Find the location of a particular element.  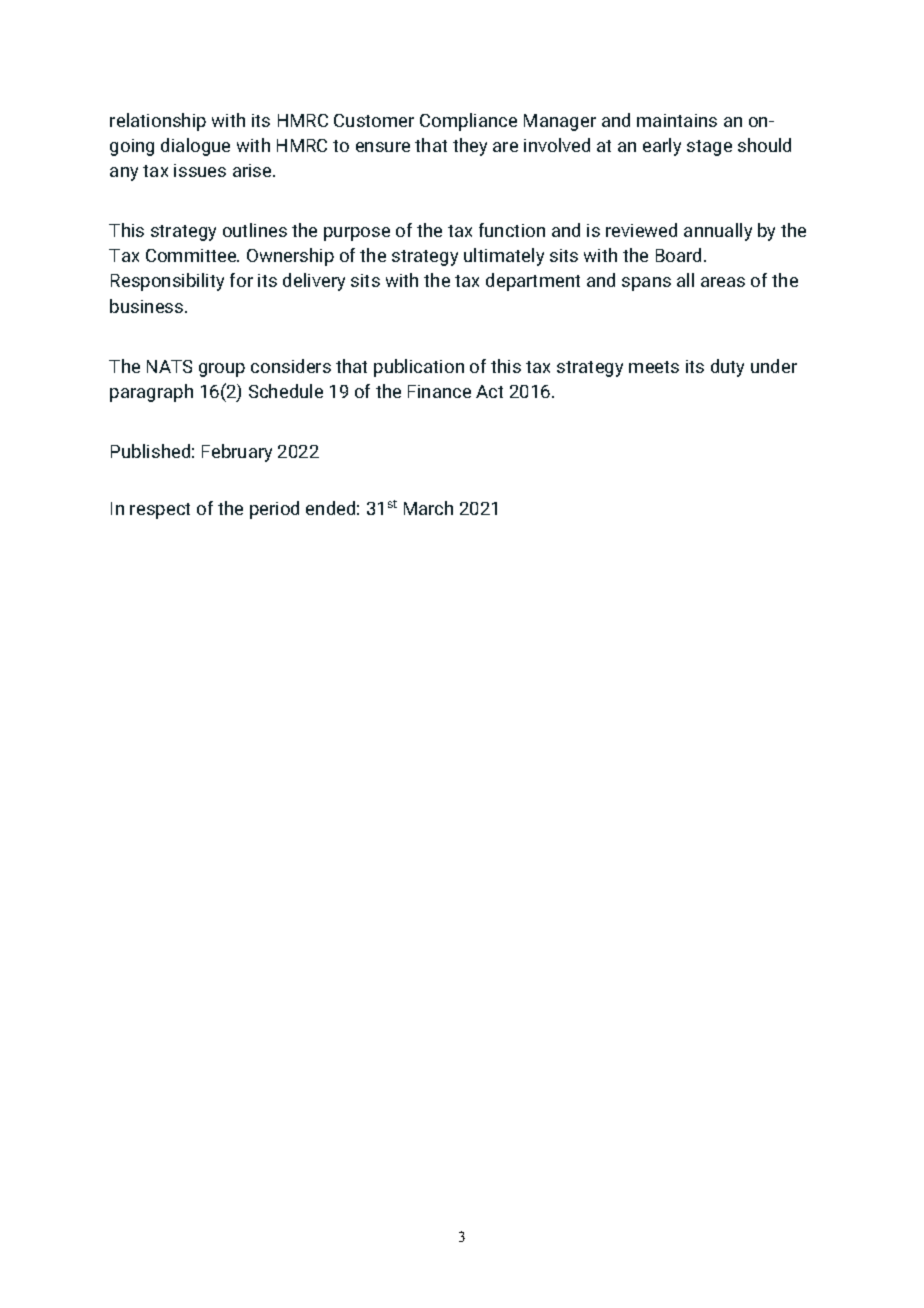

Compliance is located at coordinates (468, 122).
